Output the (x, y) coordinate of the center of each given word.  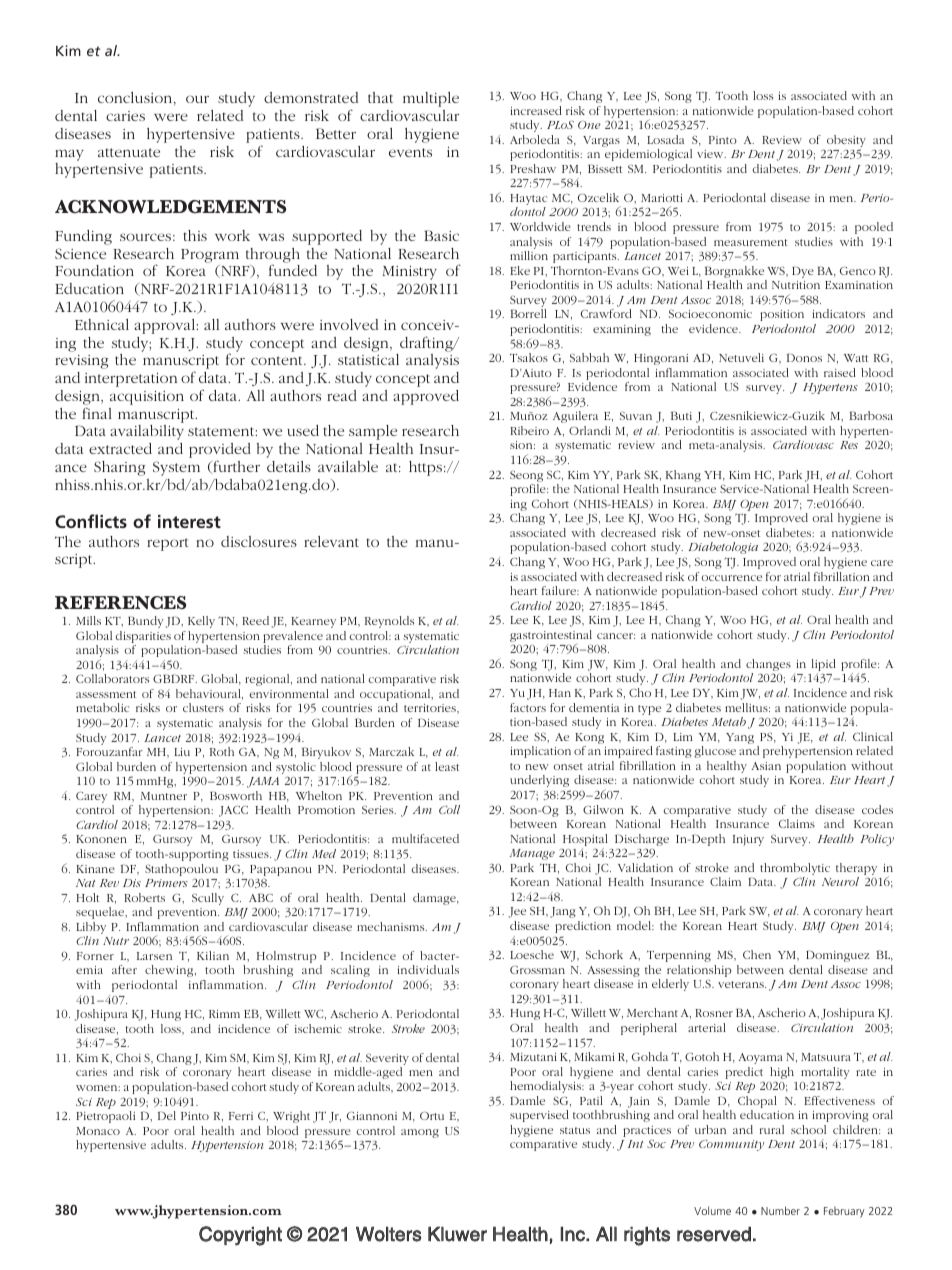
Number (780, 1210)
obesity (846, 142)
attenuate (129, 152)
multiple (431, 99)
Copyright (240, 1236)
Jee (517, 912)
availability (147, 432)
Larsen (154, 956)
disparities (144, 638)
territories (431, 709)
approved (426, 397)
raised (840, 372)
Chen (757, 954)
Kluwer (457, 1234)
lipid (824, 666)
